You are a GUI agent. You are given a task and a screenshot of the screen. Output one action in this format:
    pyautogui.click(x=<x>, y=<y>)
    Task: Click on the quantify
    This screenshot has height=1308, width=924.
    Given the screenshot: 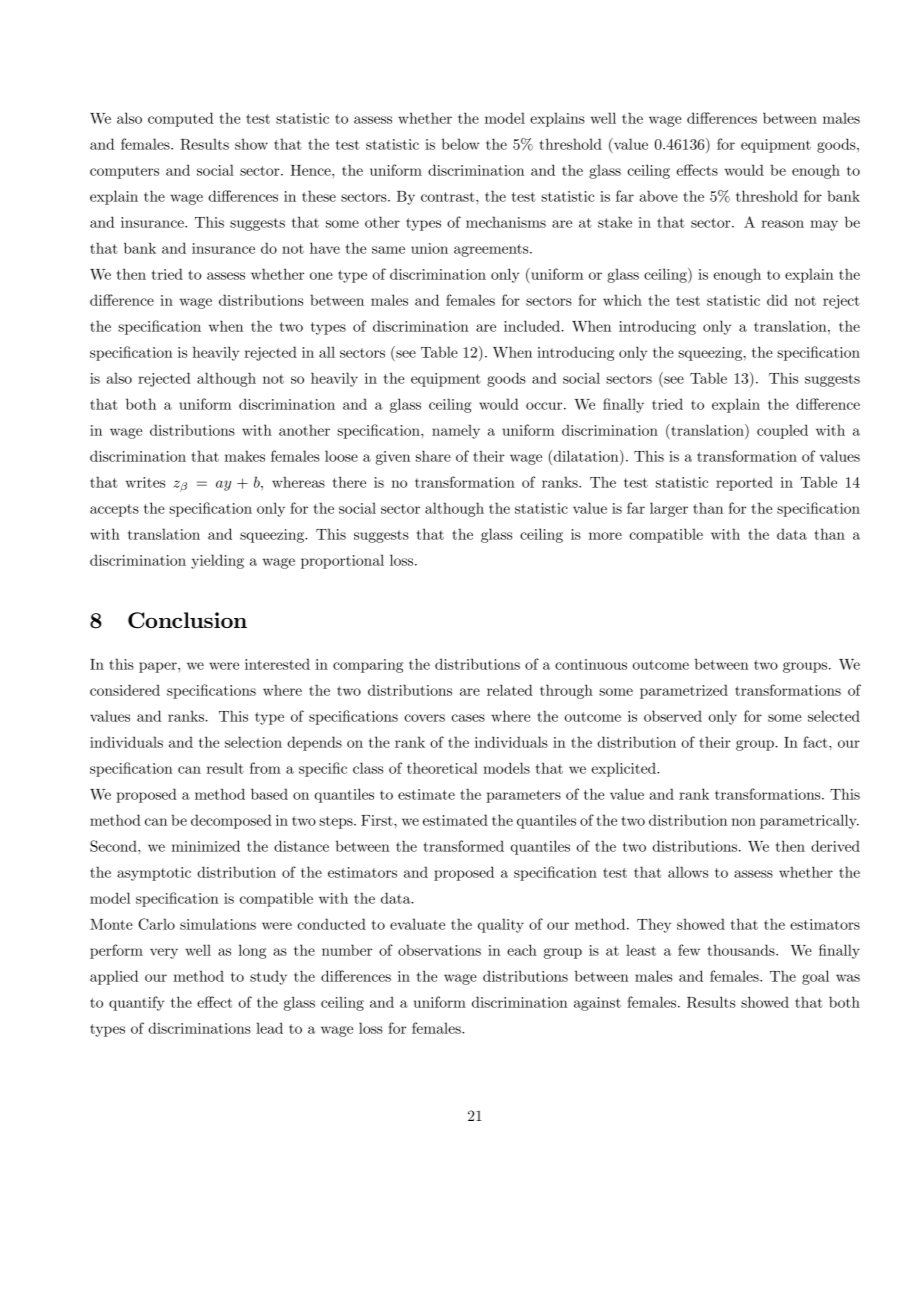 What is the action you would take?
    pyautogui.click(x=136, y=1003)
